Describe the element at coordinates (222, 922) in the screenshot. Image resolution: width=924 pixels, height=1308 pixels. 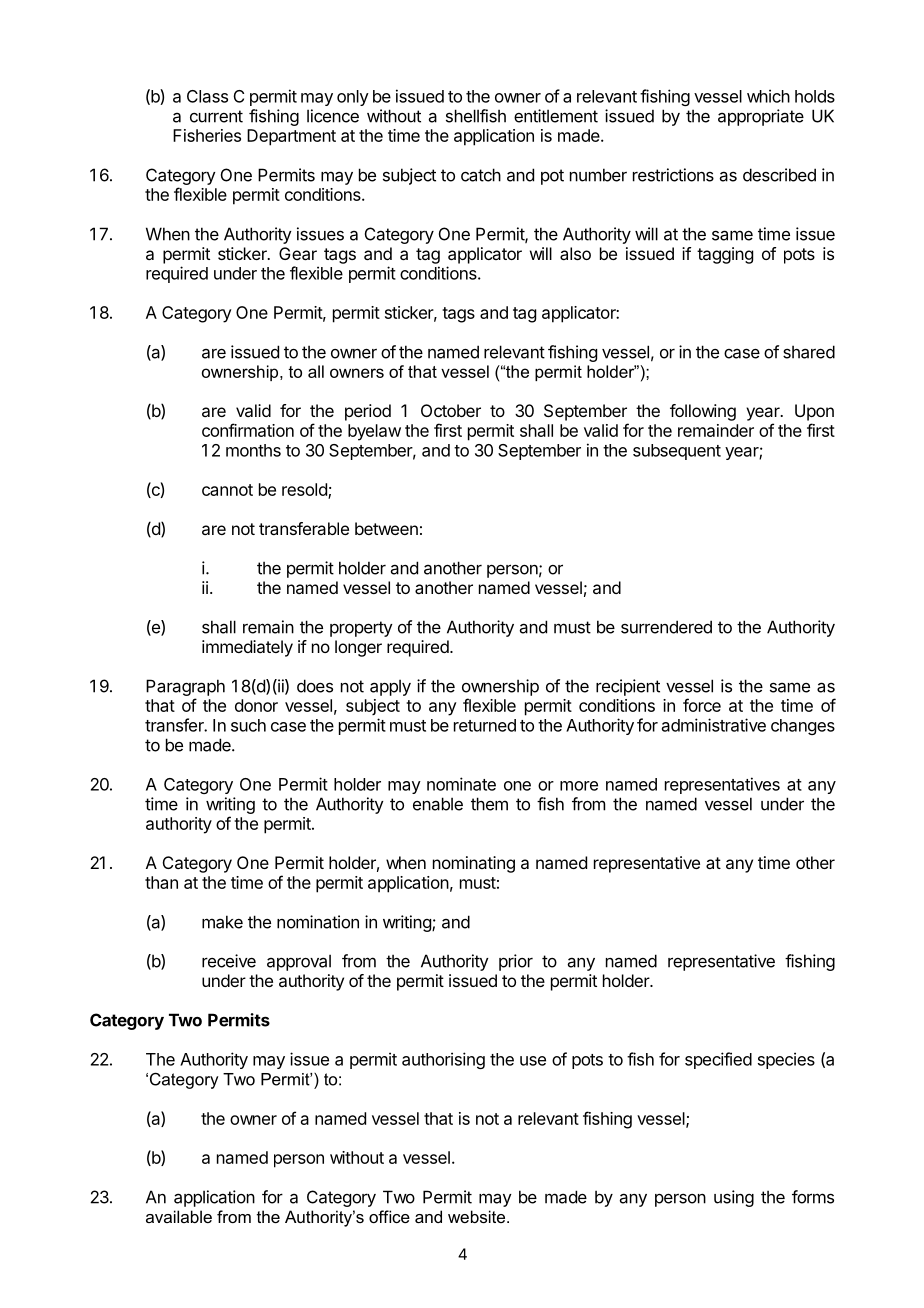
I see `make` at that location.
